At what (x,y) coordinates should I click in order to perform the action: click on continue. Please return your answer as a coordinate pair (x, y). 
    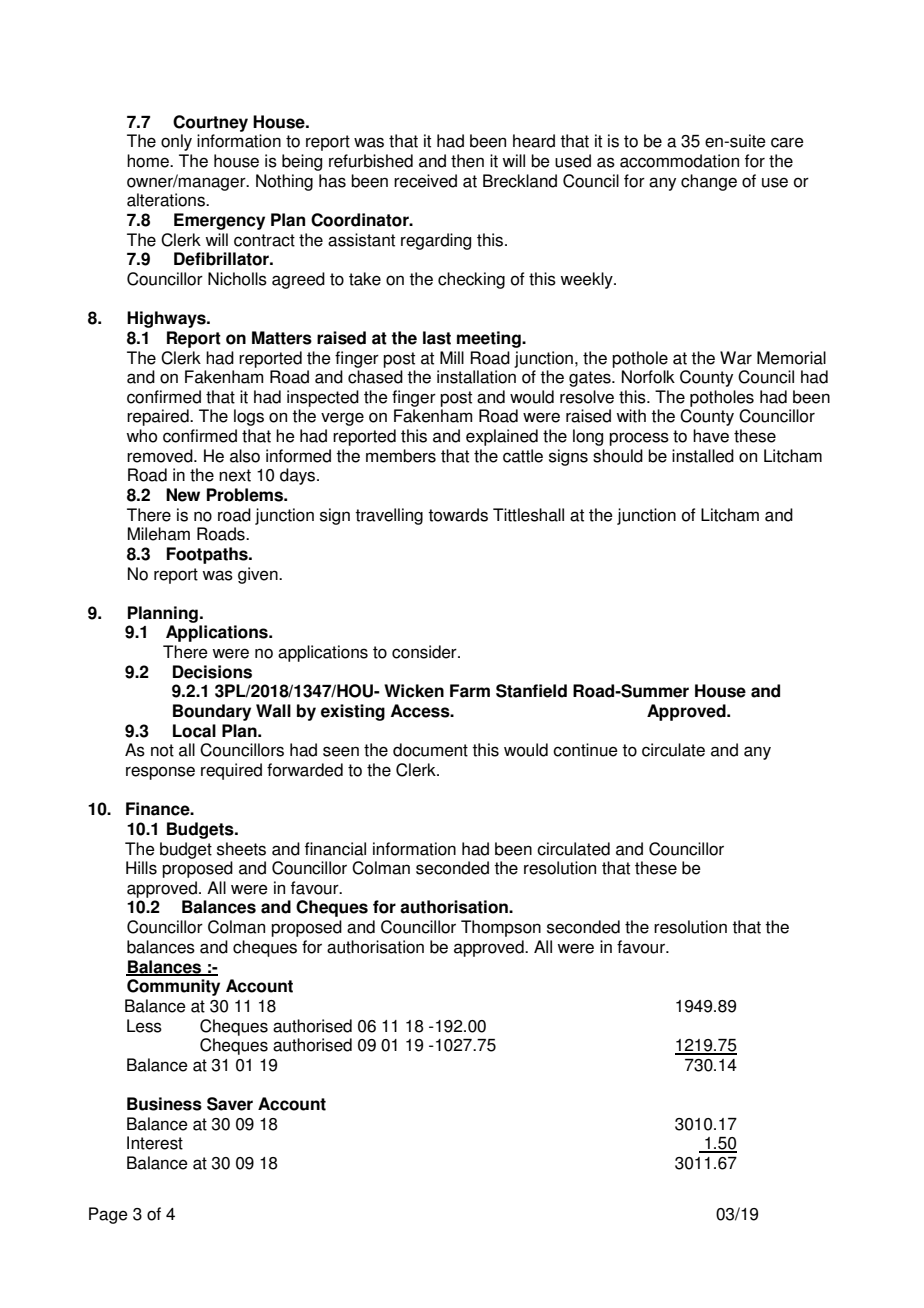
    Looking at the image, I should click on (585, 750).
